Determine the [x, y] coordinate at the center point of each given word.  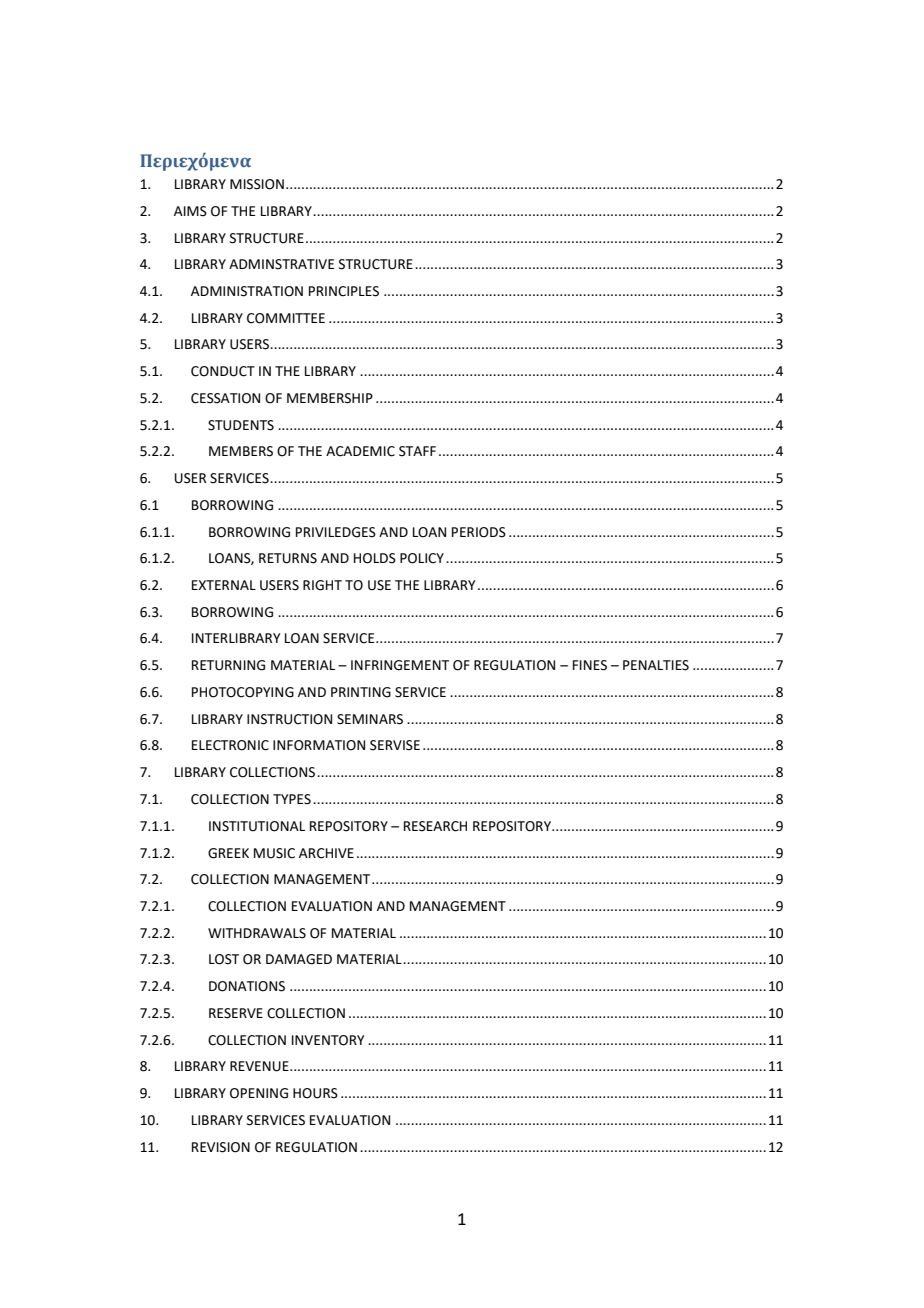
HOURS [315, 1093]
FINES [590, 665]
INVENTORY [328, 1040]
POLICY [422, 558]
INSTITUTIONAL [257, 826]
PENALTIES [656, 665]
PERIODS [479, 532]
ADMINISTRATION [247, 291]
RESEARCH [435, 826]
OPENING [259, 1093]
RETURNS [288, 558]
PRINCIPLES [344, 291]
